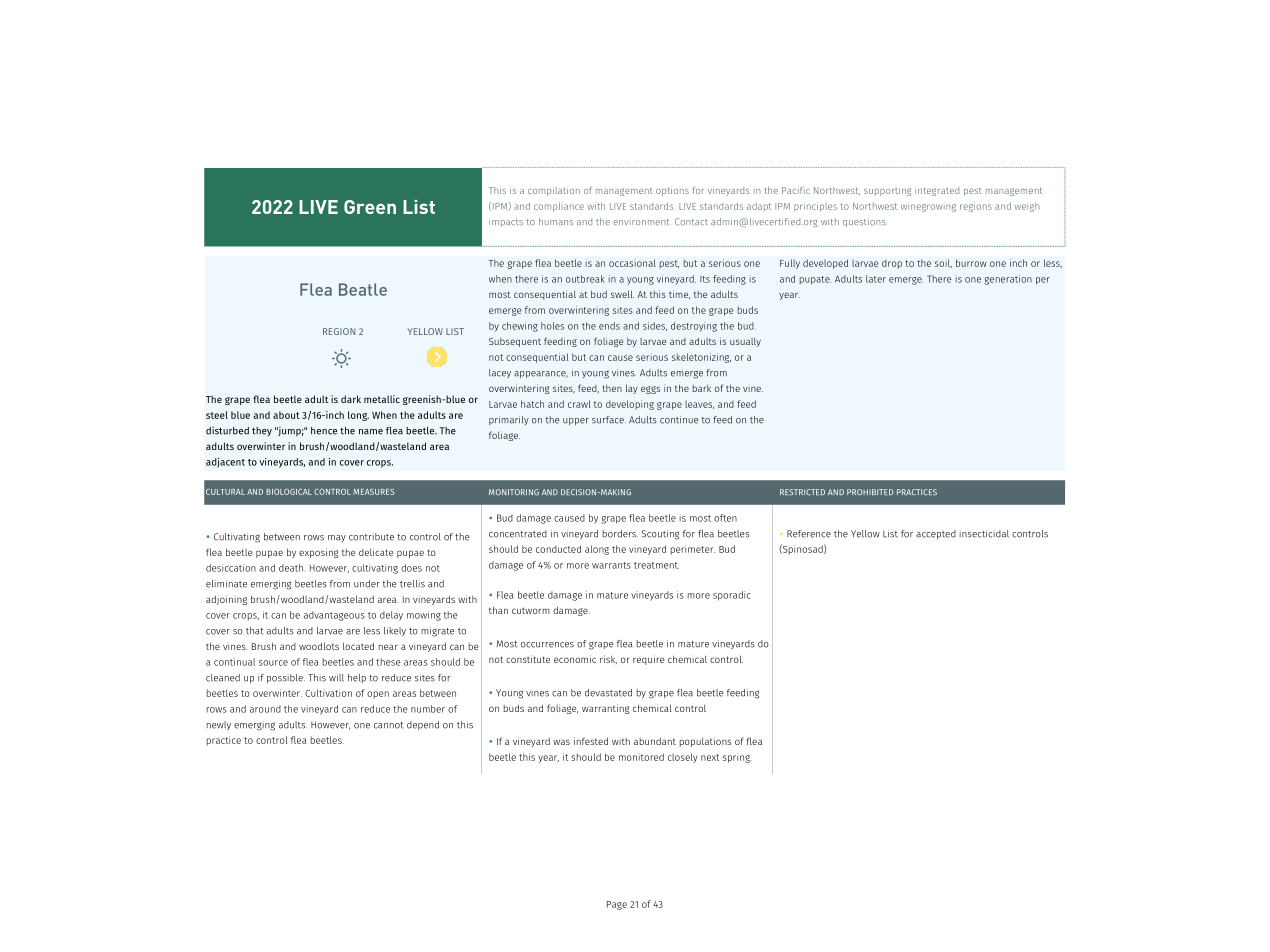 The image size is (1270, 952). I want to click on next, so click(710, 757).
